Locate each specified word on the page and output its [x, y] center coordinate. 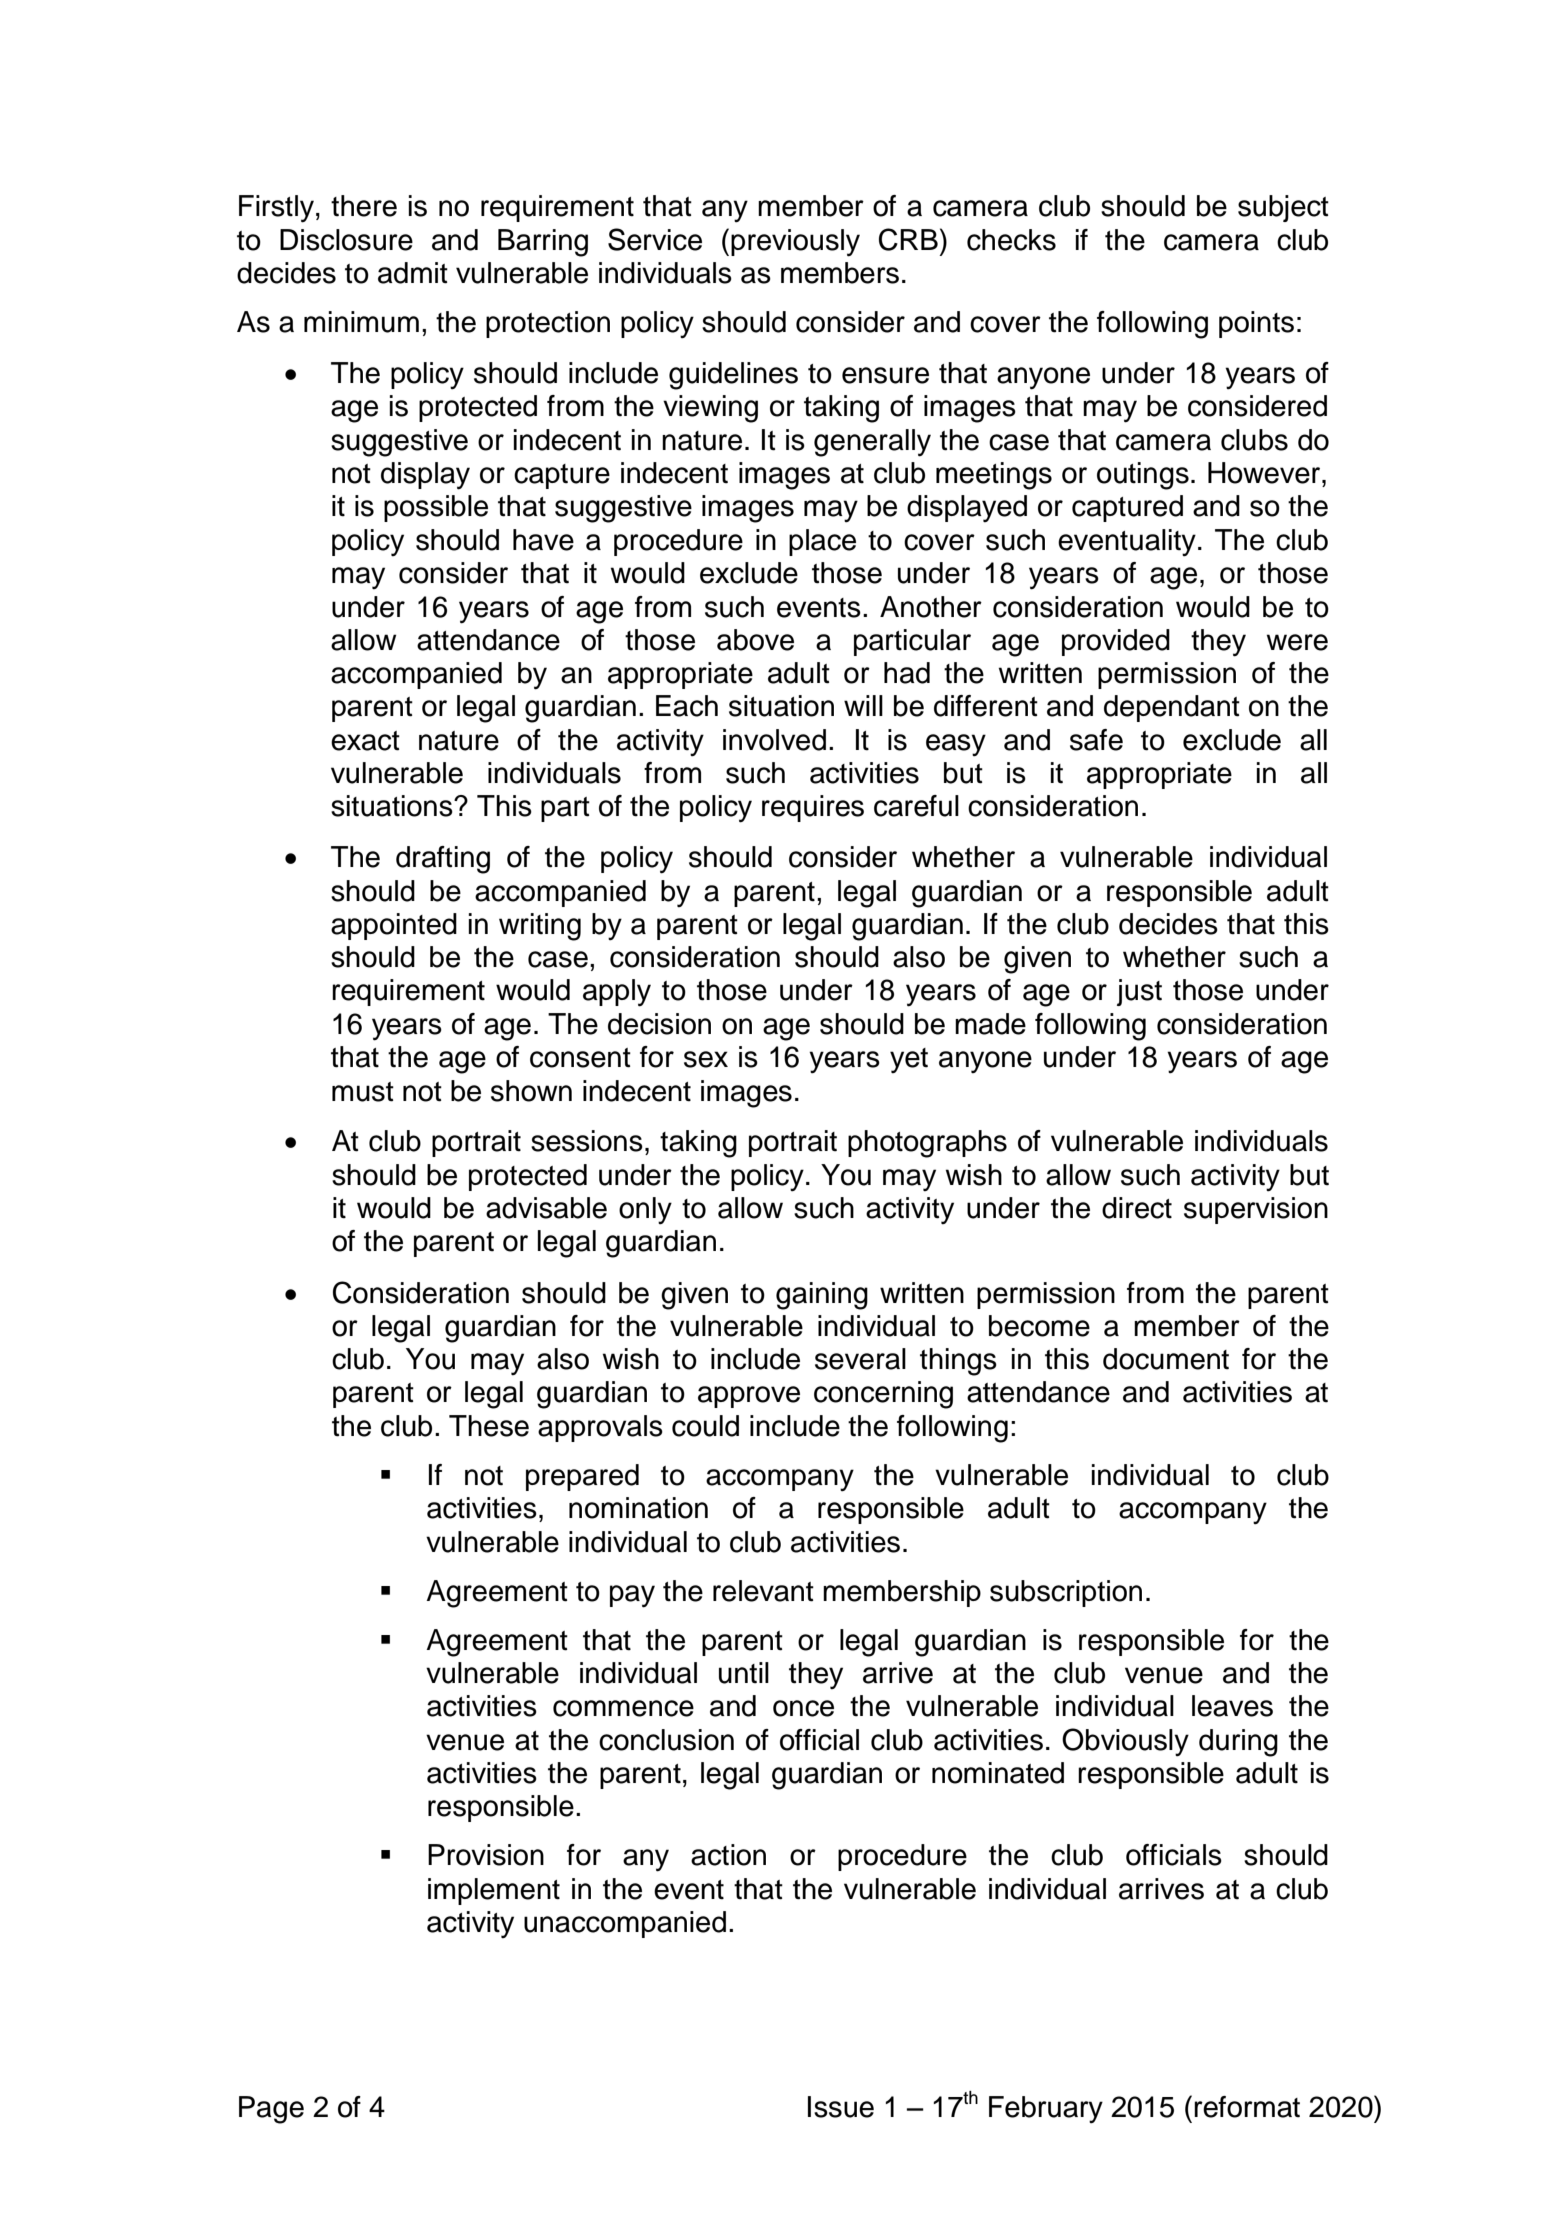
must [363, 1092]
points [1256, 324]
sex [706, 1059]
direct [1137, 1208]
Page [271, 2110]
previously [795, 243]
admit [413, 273]
